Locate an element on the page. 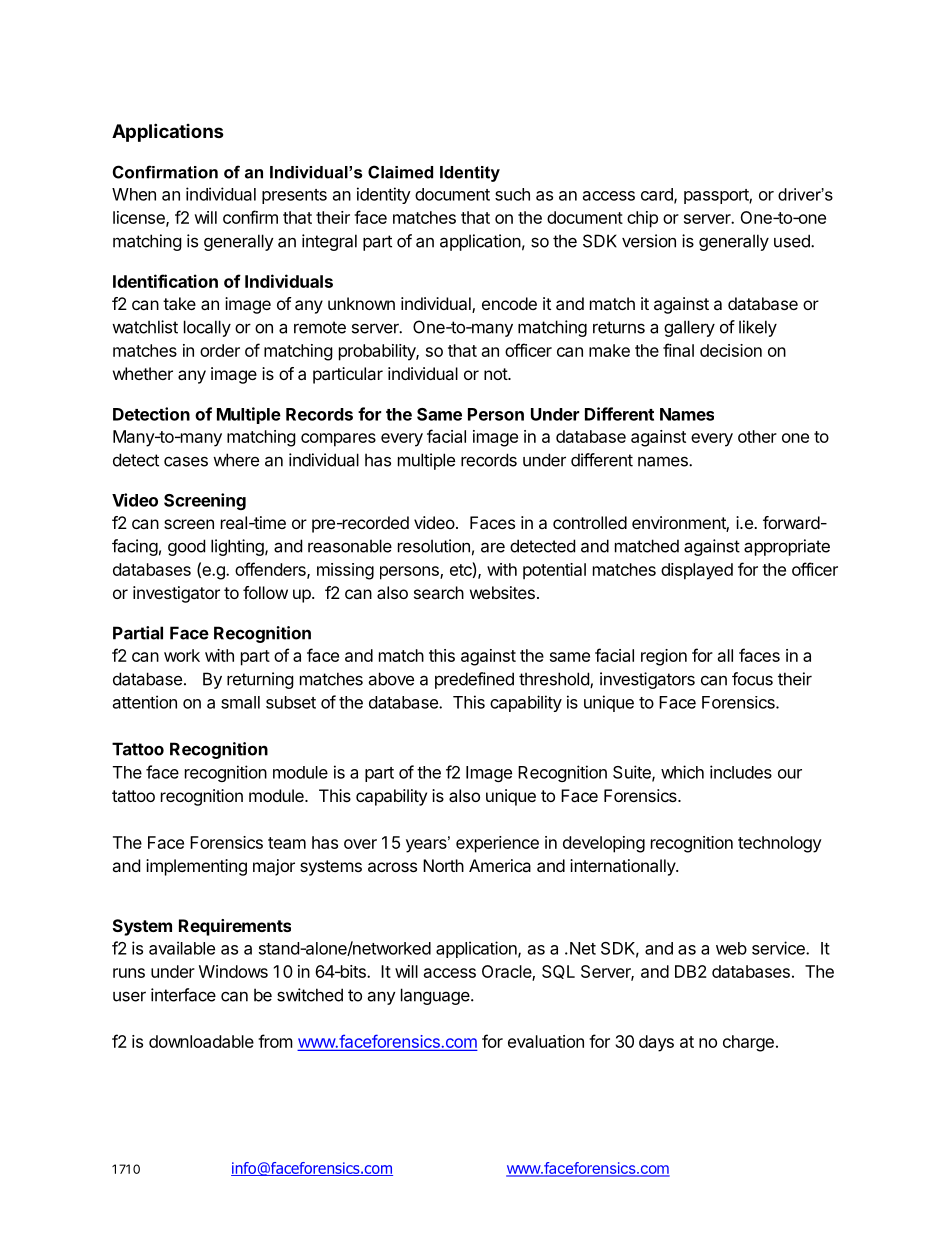 This image has height=1233, width=952. includes is located at coordinates (741, 772).
